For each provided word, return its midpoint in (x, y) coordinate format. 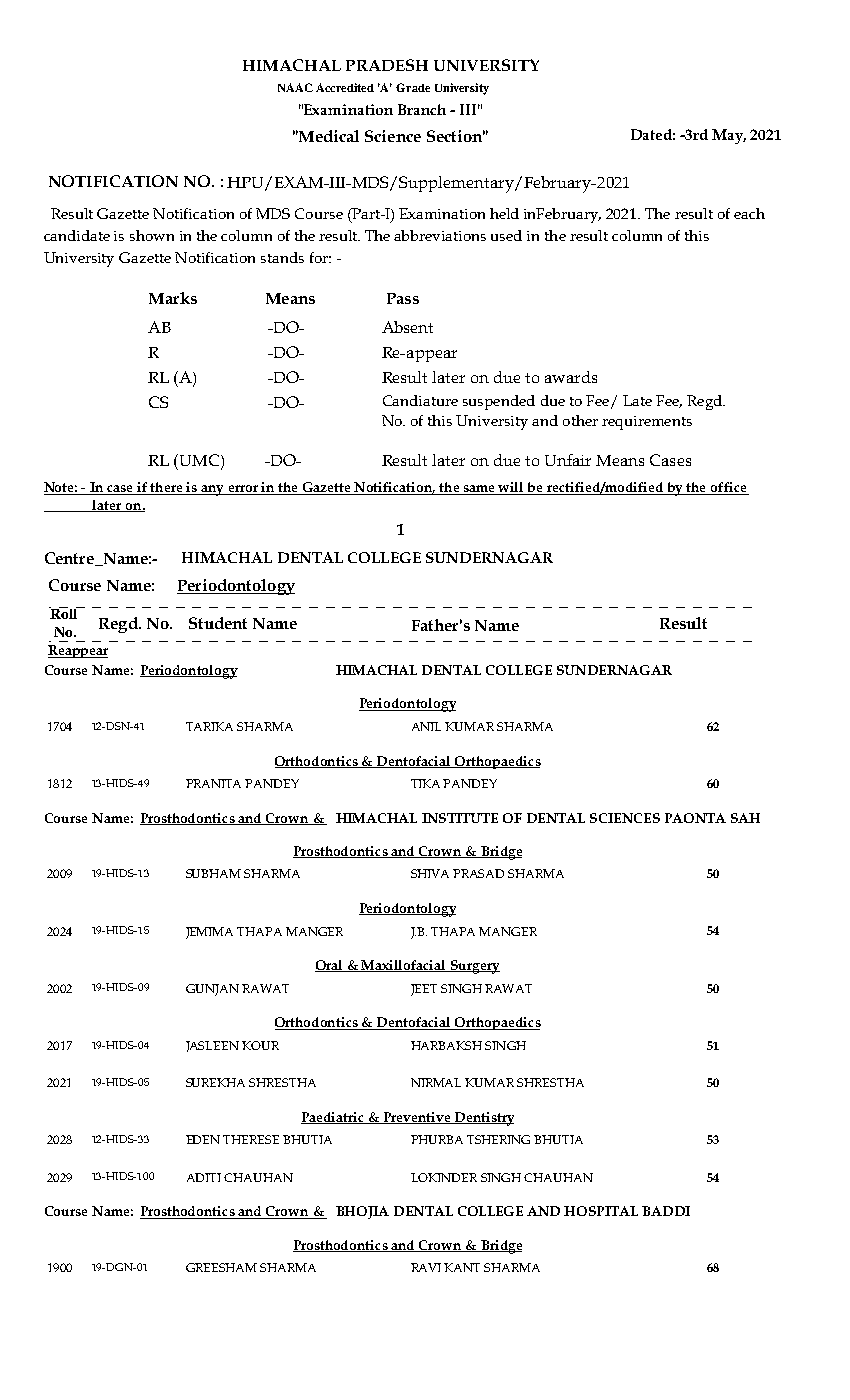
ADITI (204, 1177)
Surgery (474, 967)
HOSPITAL (601, 1211)
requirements (647, 423)
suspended (499, 402)
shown (152, 235)
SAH (745, 818)
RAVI (426, 1267)
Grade (413, 87)
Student (218, 623)
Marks (173, 298)
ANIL (426, 726)
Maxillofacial (404, 966)
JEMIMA (209, 933)
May (729, 136)
